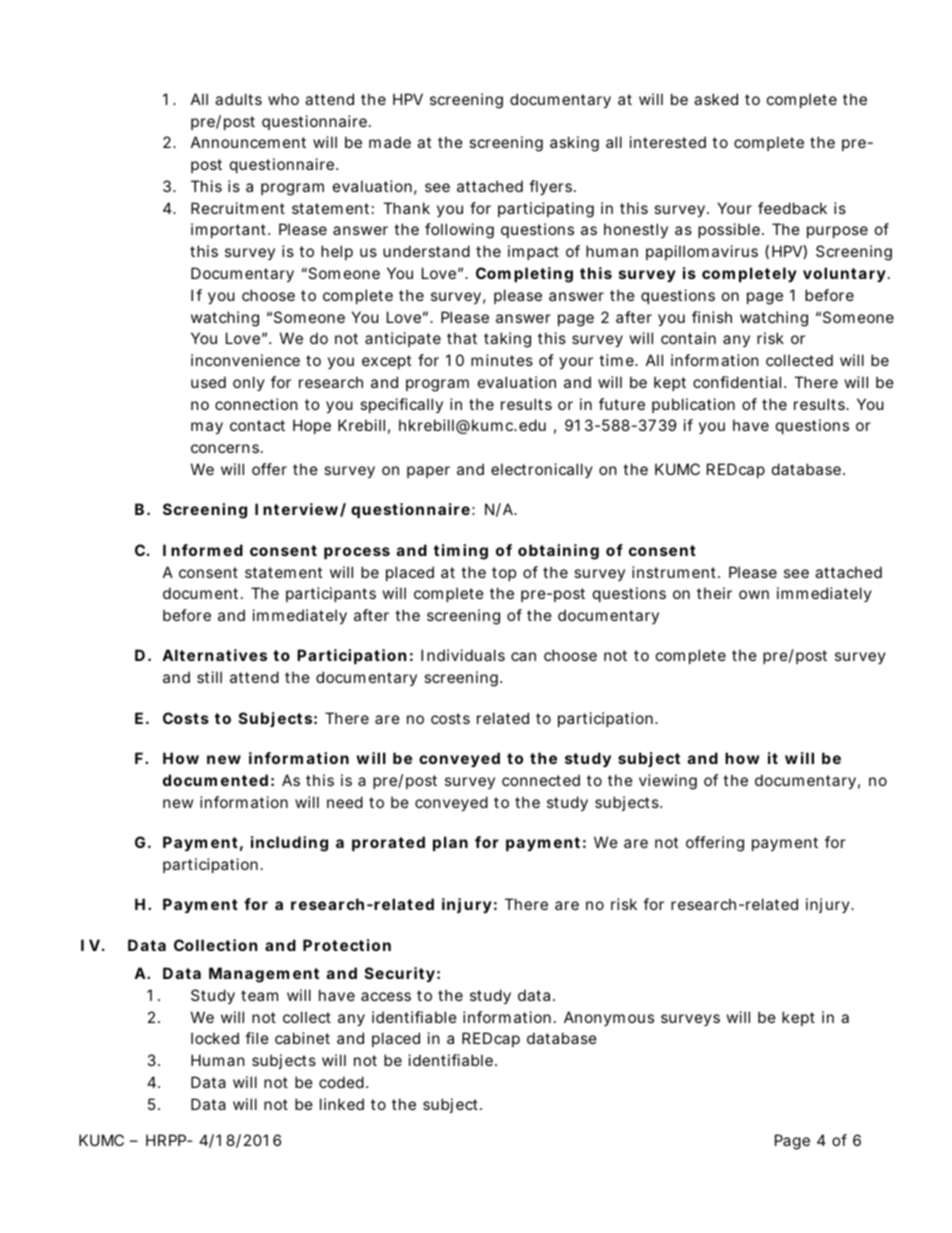 This screenshot has width=952, height=1233. Describe the element at coordinates (668, 782) in the screenshot. I see `viewing` at that location.
